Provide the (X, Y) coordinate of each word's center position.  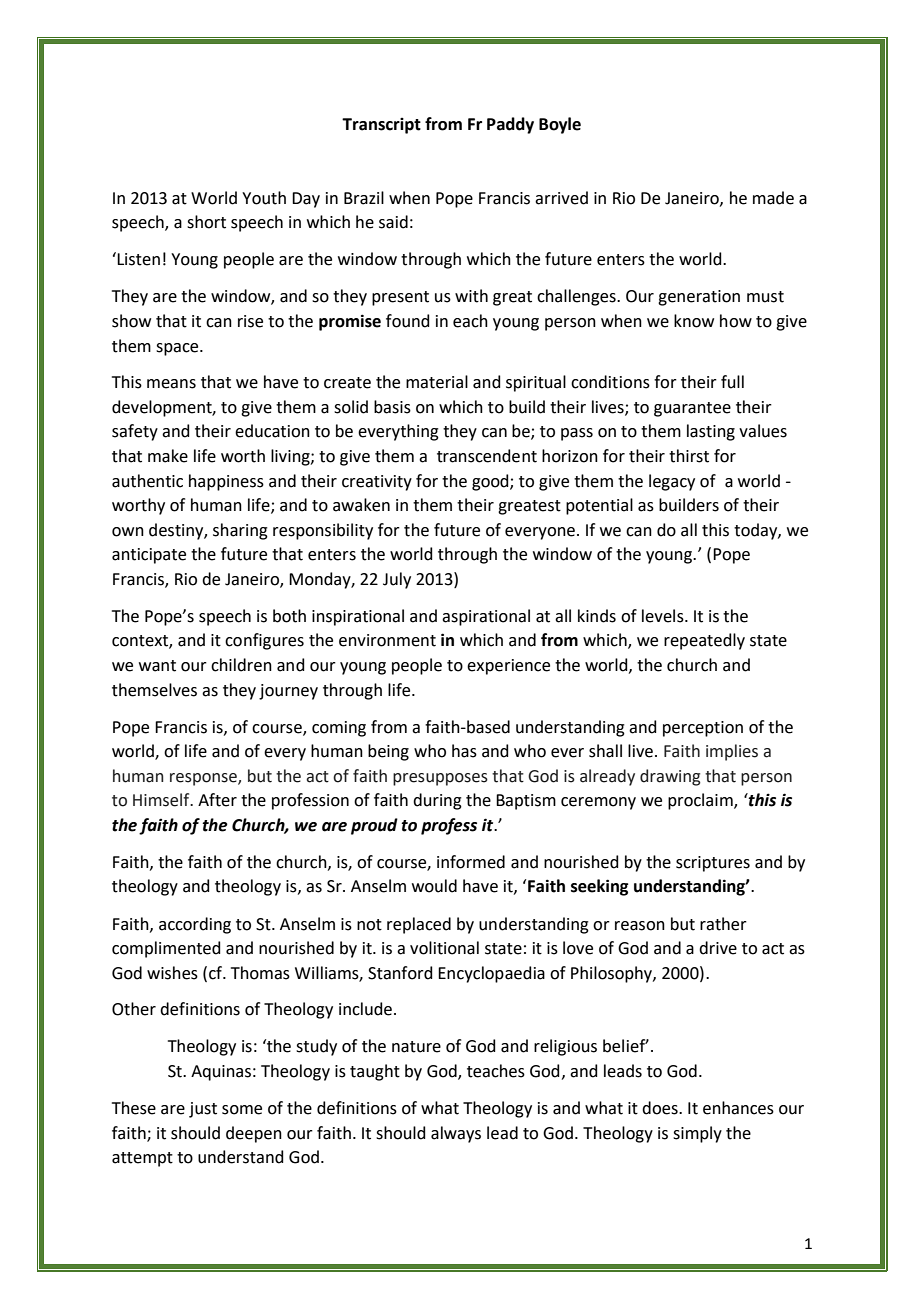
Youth (264, 198)
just (203, 1110)
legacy (672, 482)
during (437, 801)
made (773, 198)
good (491, 482)
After (217, 800)
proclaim (701, 801)
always (456, 1134)
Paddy (510, 125)
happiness (226, 482)
